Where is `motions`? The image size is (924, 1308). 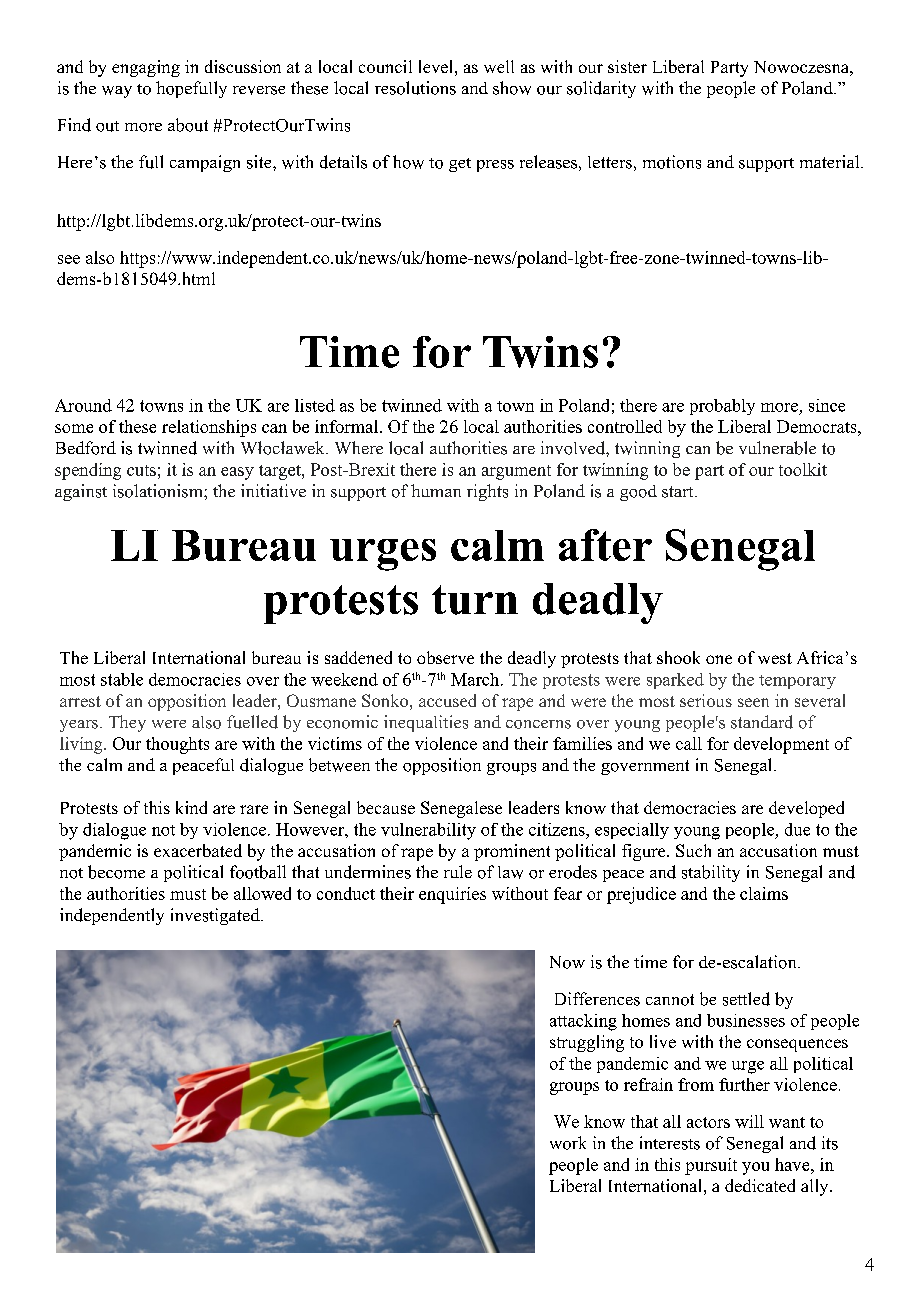
motions is located at coordinates (672, 162).
